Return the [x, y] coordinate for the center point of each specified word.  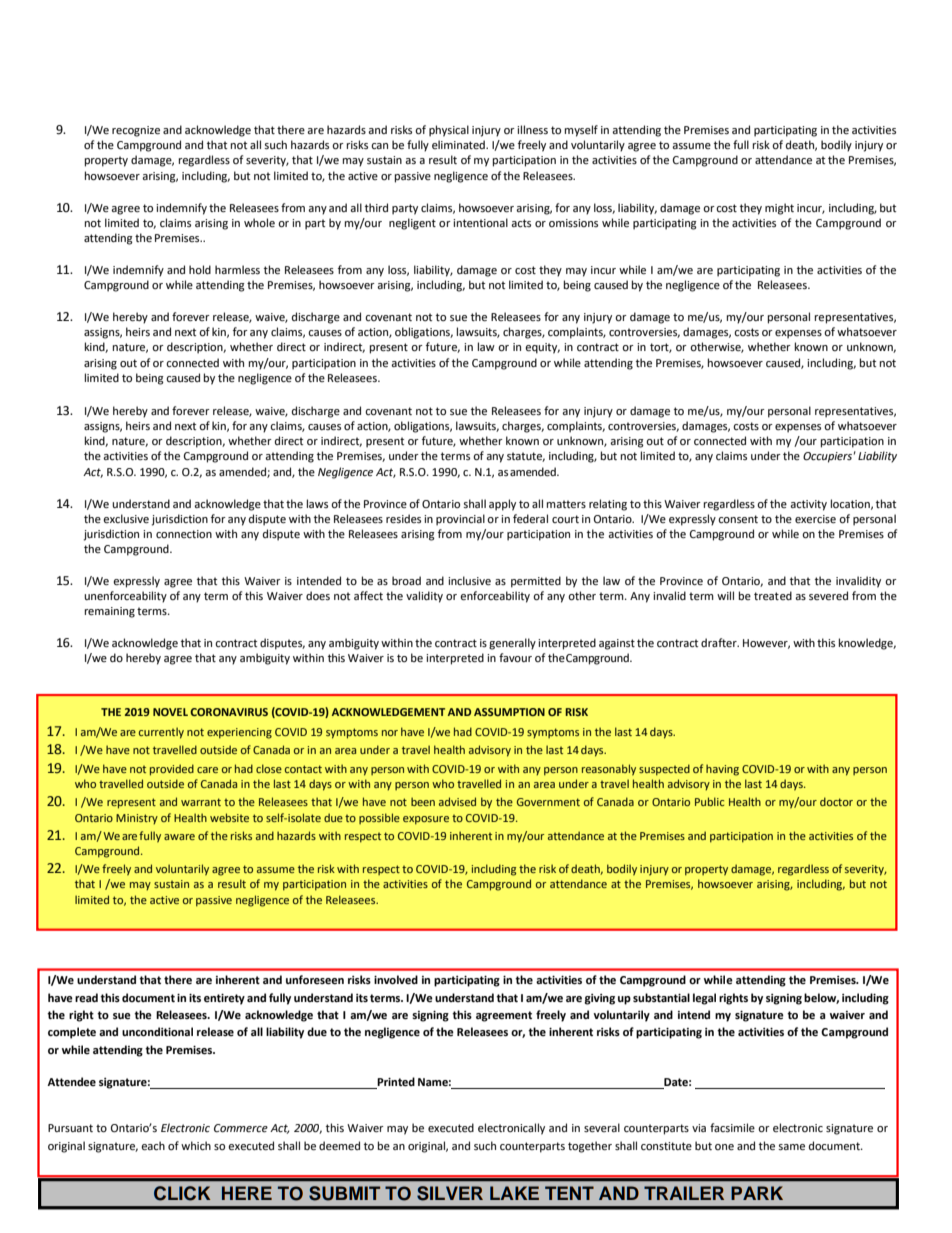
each [153, 1146]
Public [709, 801]
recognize [136, 131]
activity [808, 505]
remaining [110, 612]
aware [179, 837]
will [725, 595]
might [779, 209]
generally [512, 644]
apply [502, 505]
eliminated [459, 145]
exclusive [126, 519]
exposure [426, 820]
